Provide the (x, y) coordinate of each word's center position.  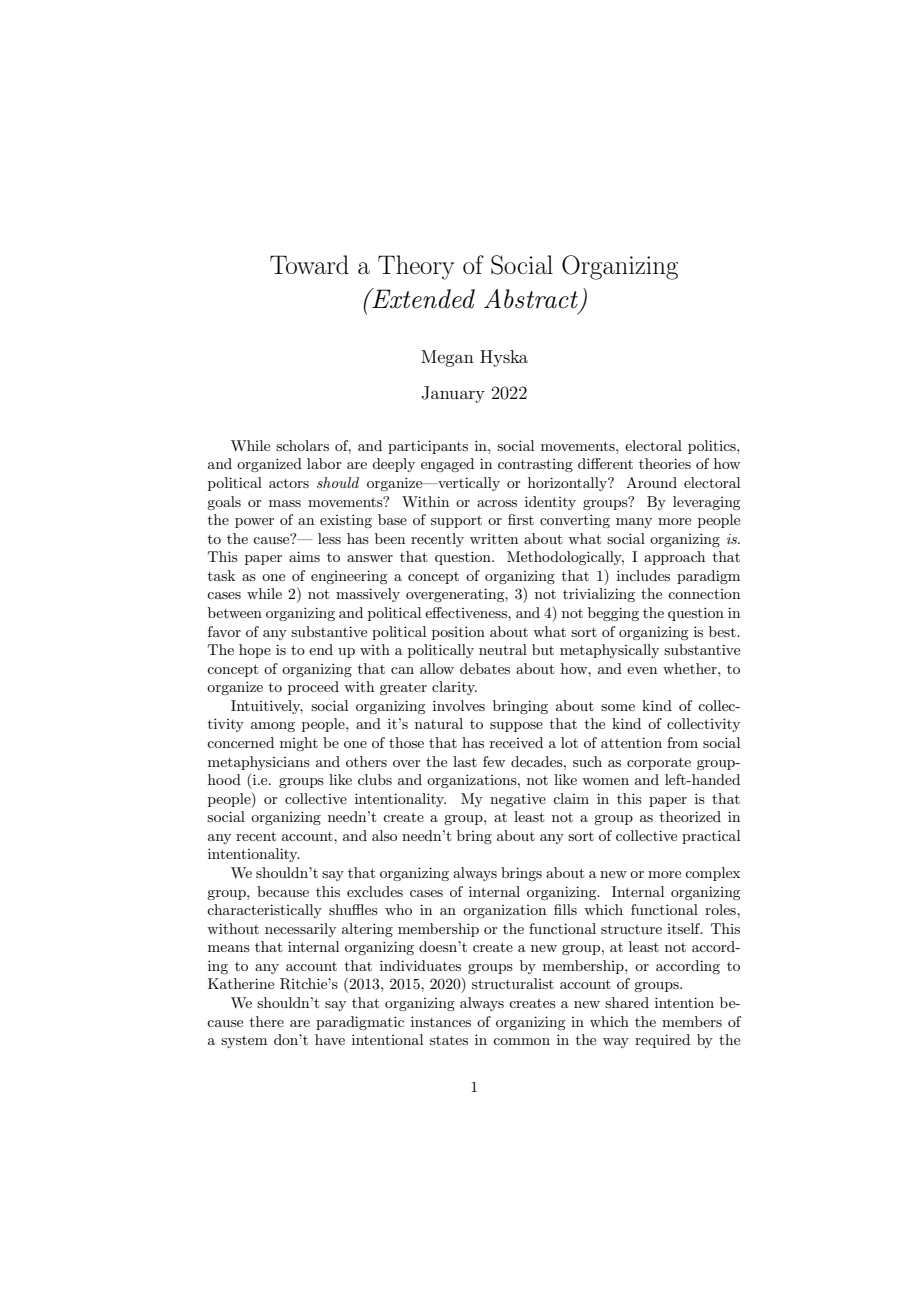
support (456, 522)
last (465, 761)
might (299, 744)
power (254, 523)
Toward (309, 265)
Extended (422, 298)
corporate (659, 764)
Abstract (531, 299)
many (634, 523)
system (244, 1042)
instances (441, 1021)
